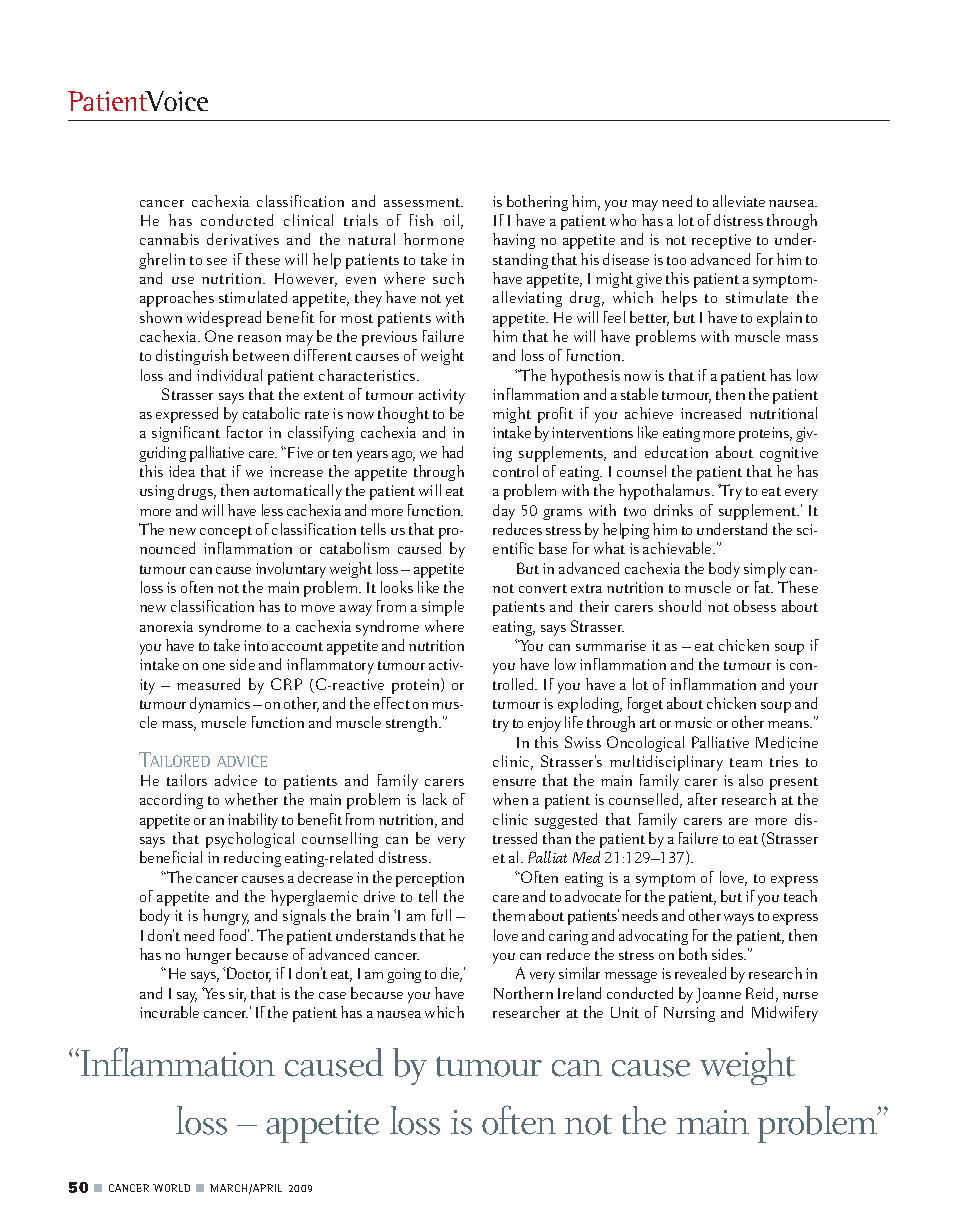 The width and height of the screenshot is (958, 1232). I want to click on WORLD, so click(171, 1188).
